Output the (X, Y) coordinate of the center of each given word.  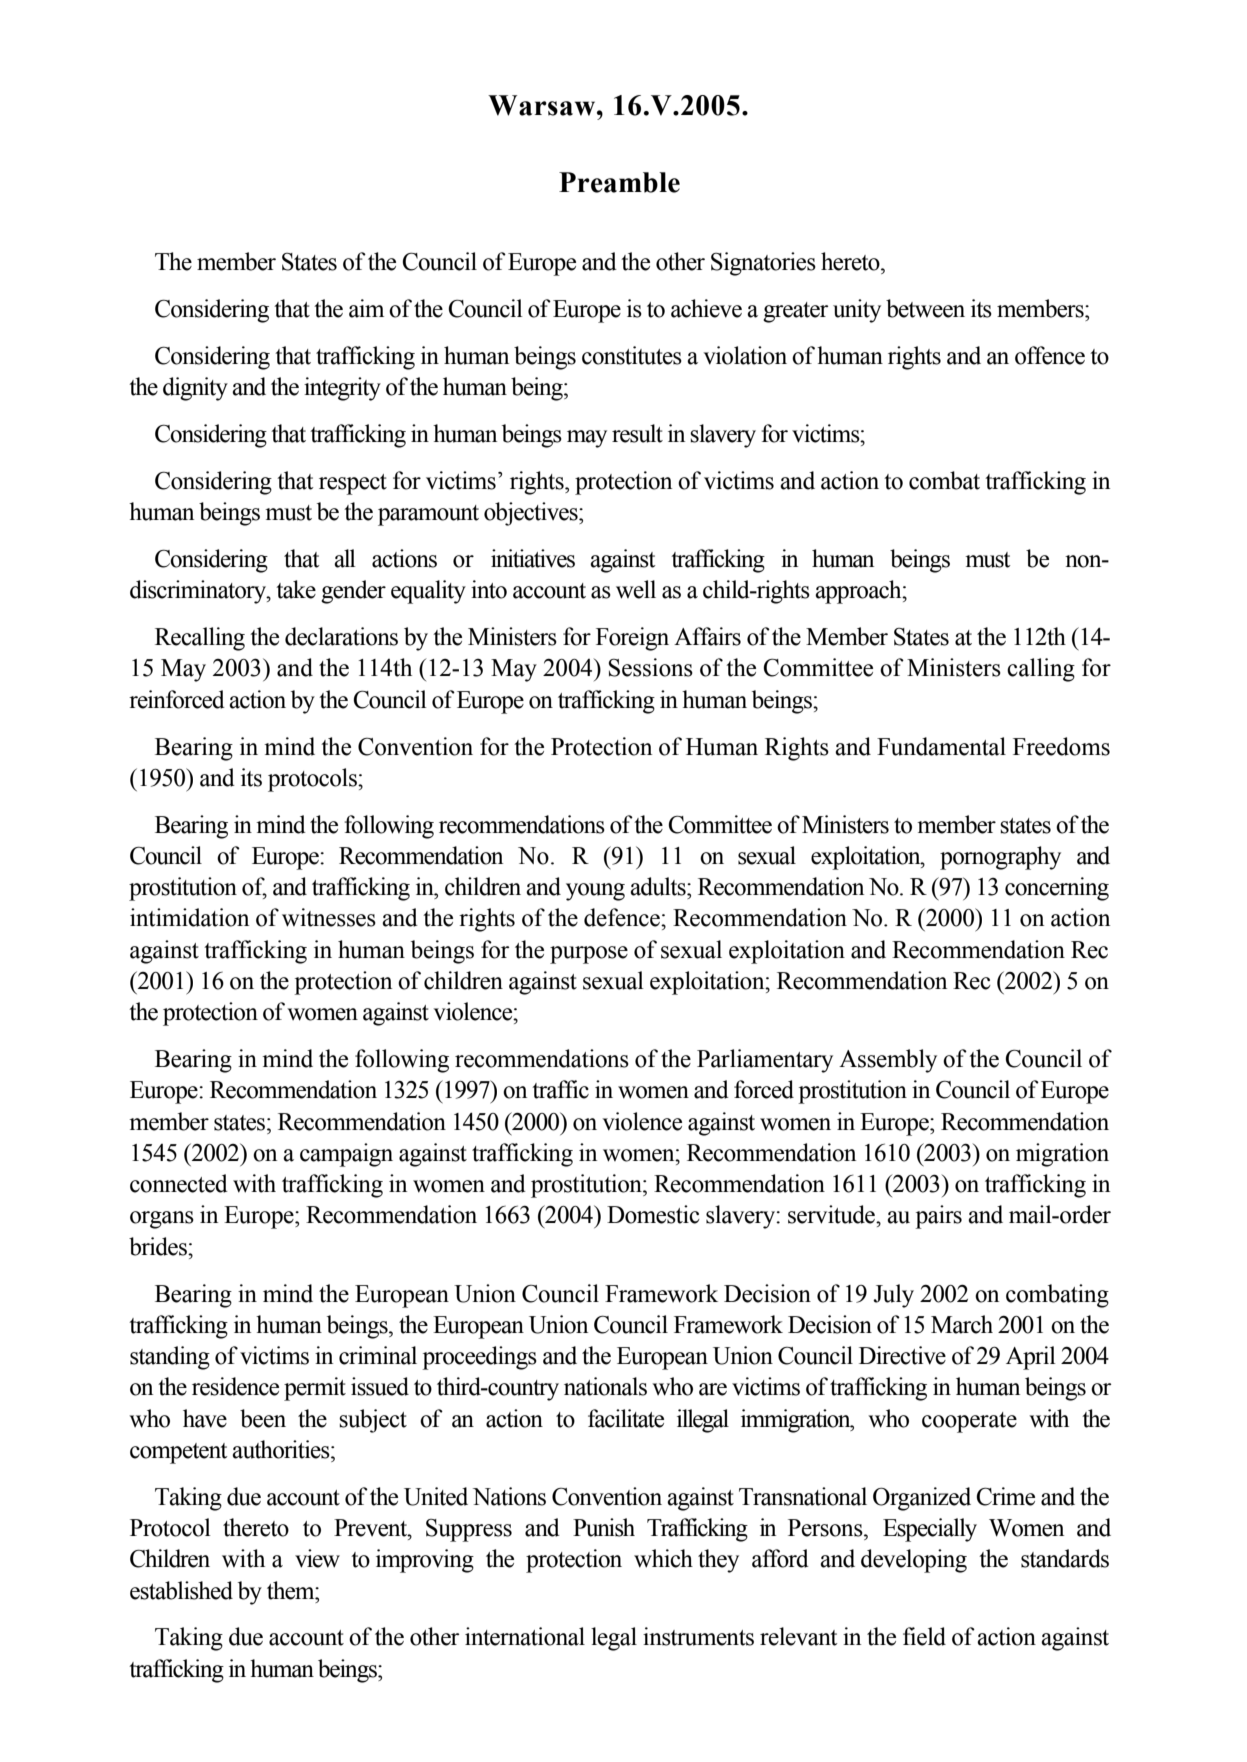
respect (353, 484)
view (317, 1558)
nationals (605, 1386)
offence (1050, 355)
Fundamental (941, 746)
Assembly (888, 1061)
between (925, 308)
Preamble (619, 182)
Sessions (650, 667)
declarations (341, 636)
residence (235, 1386)
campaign (346, 1155)
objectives (532, 514)
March (962, 1324)
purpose (589, 955)
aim (366, 308)
